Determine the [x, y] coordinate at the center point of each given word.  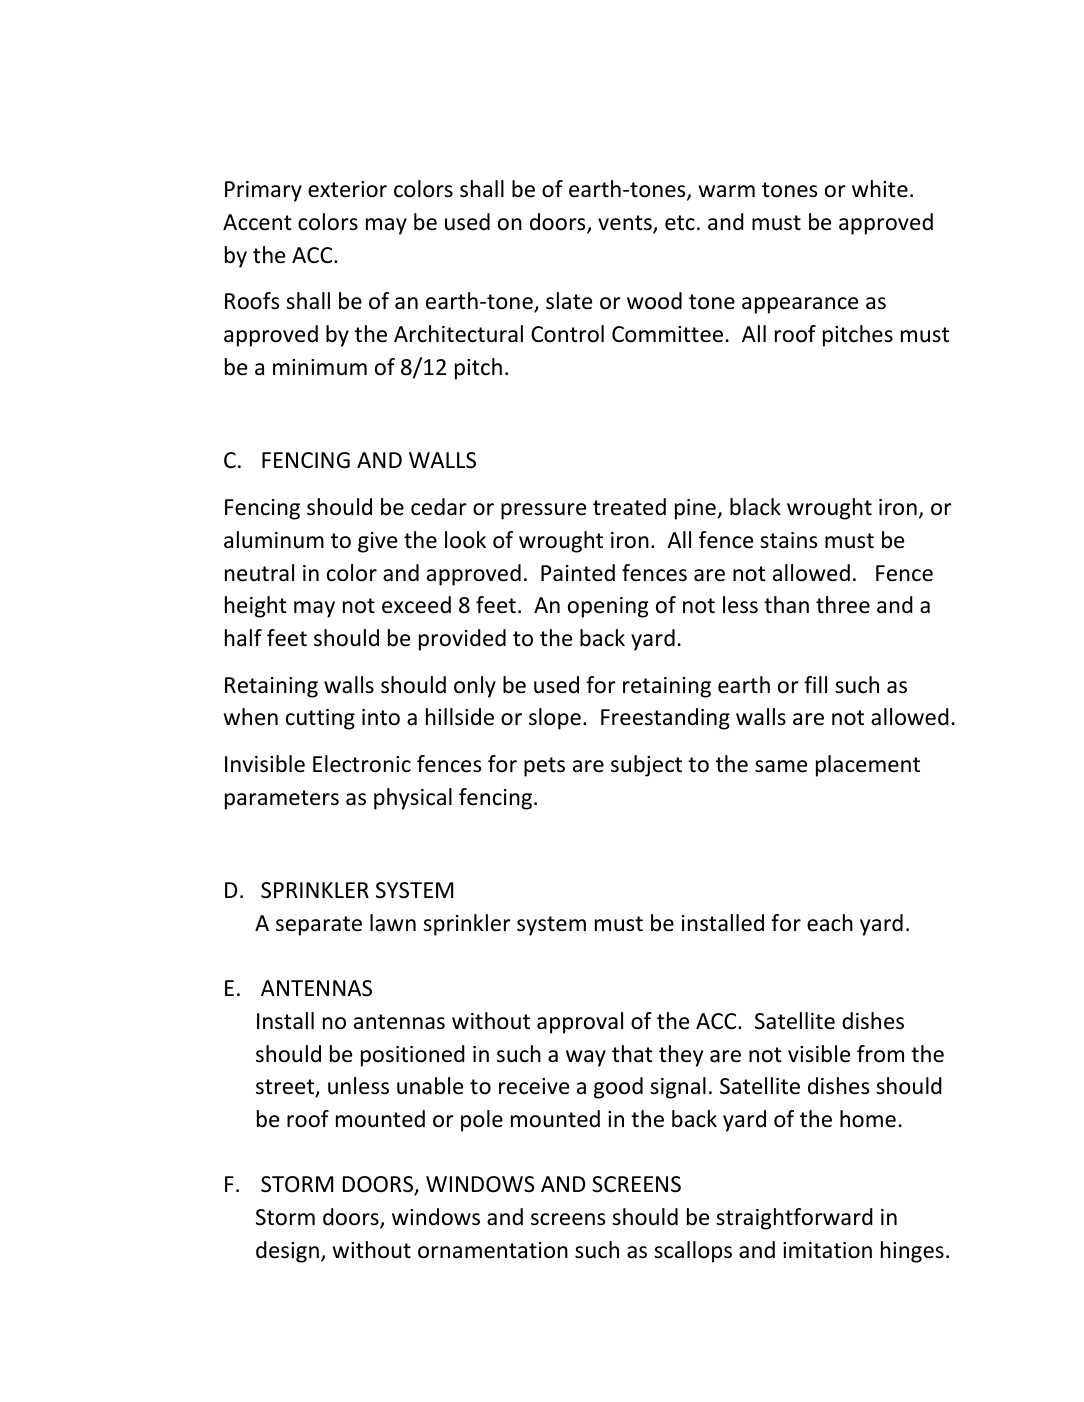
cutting [320, 719]
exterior [347, 189]
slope [555, 719]
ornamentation [493, 1250]
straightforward [794, 1219]
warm [727, 191]
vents [626, 224]
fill [815, 684]
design [287, 1252]
